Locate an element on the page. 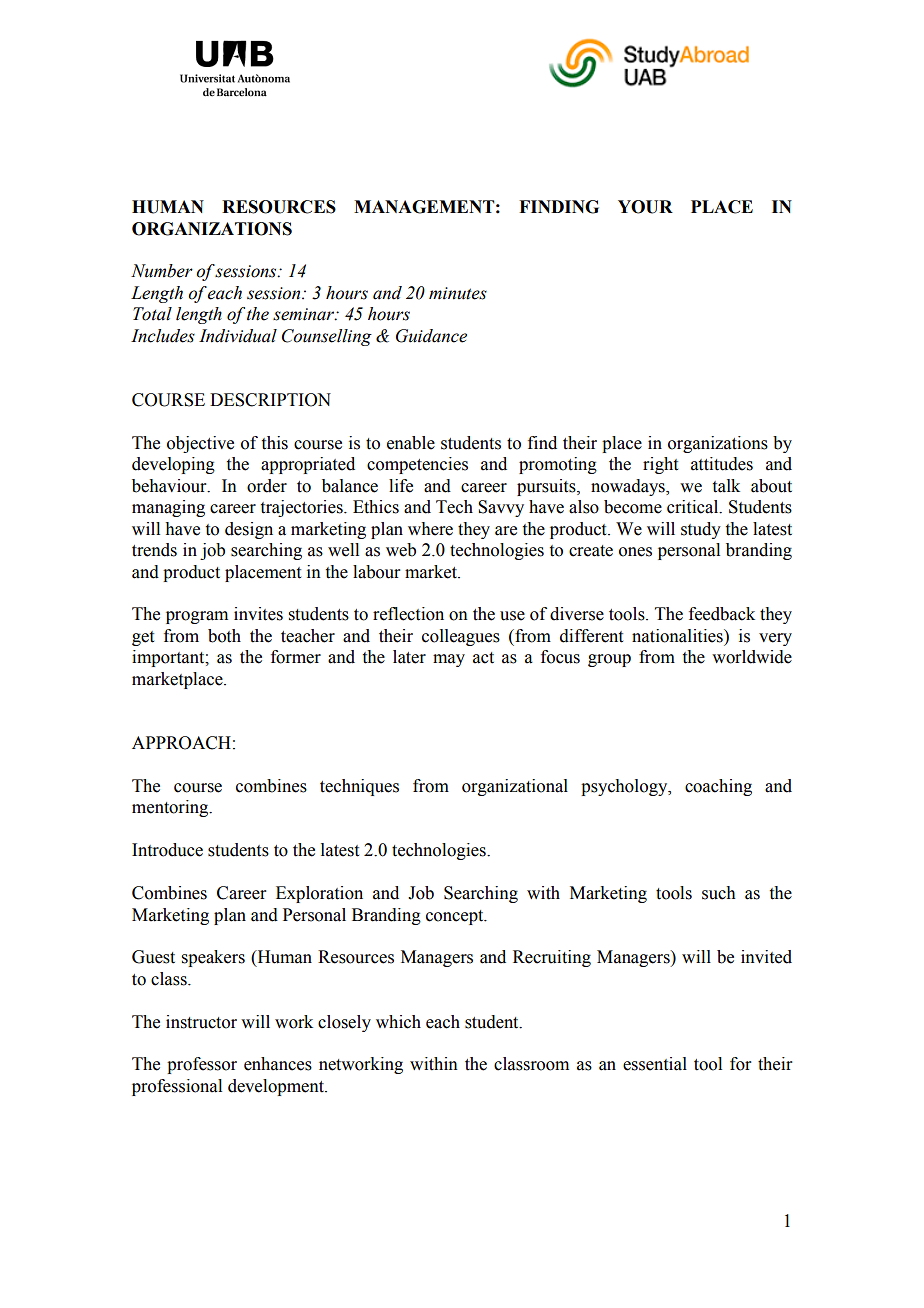  APPROACH is located at coordinates (181, 743).
